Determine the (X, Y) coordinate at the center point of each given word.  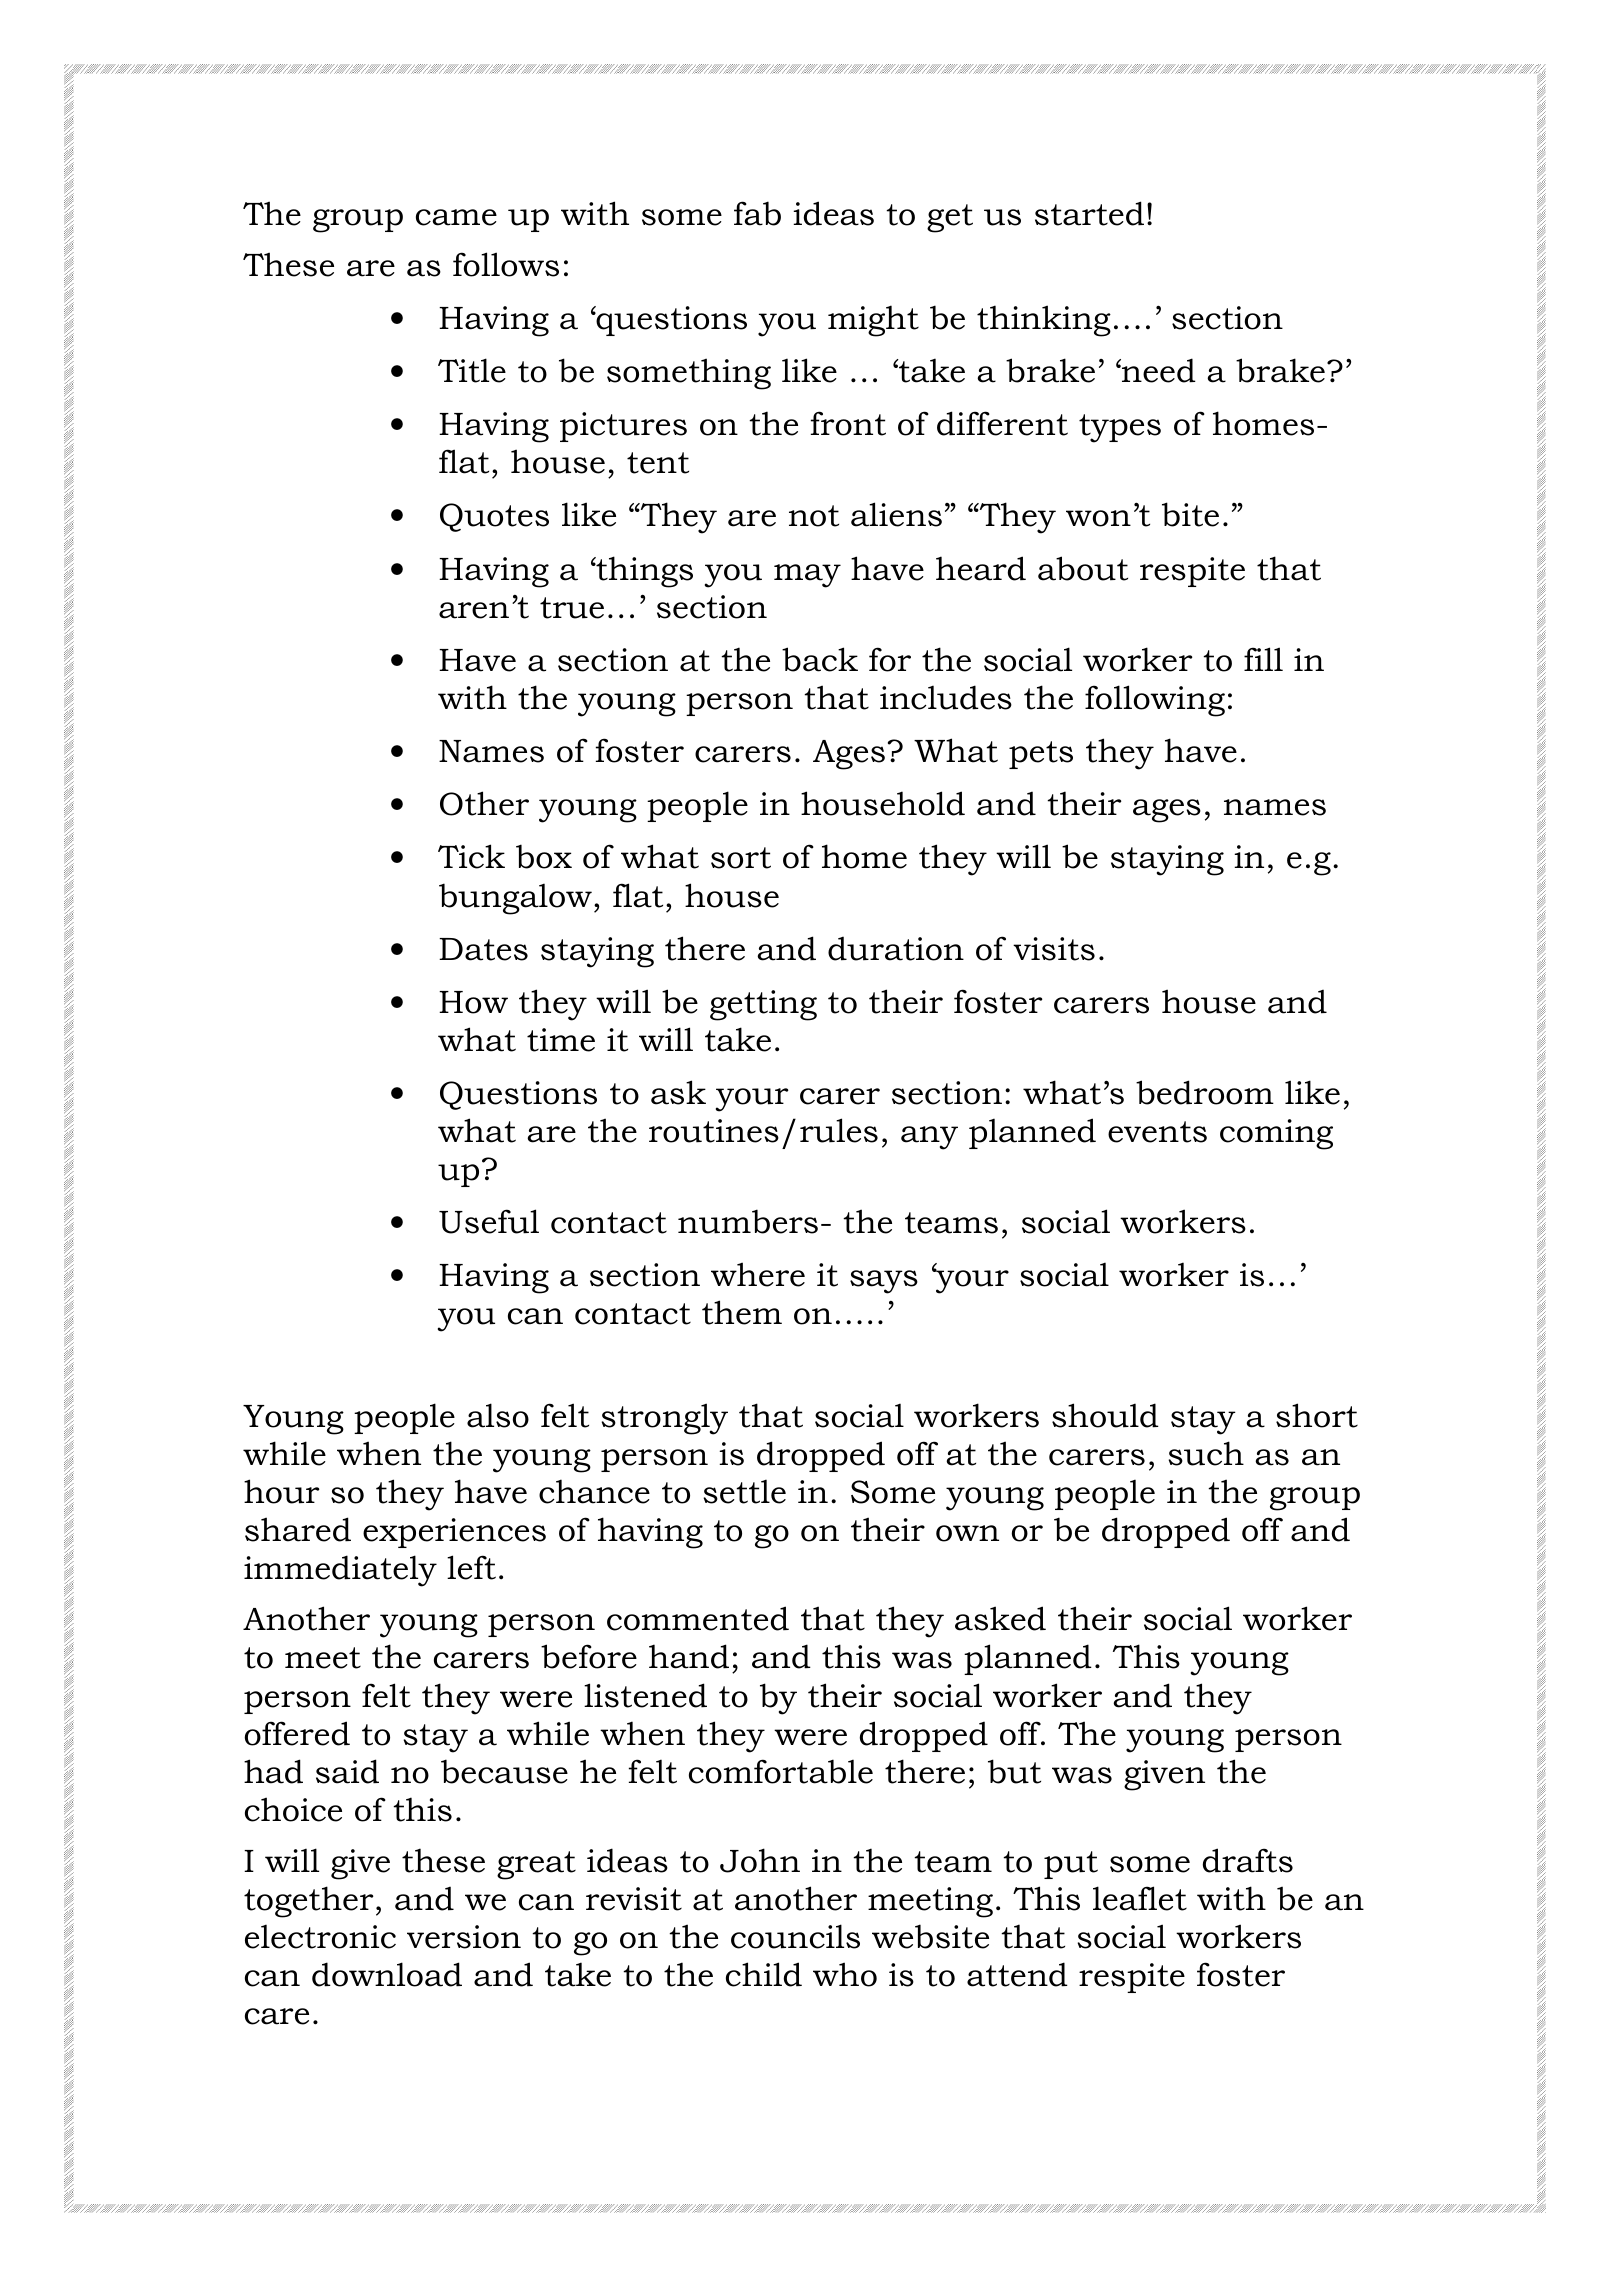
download (387, 1974)
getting (763, 1005)
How (473, 1002)
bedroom (1205, 1092)
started (1089, 213)
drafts (1248, 1860)
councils (795, 1936)
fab (757, 213)
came (456, 217)
